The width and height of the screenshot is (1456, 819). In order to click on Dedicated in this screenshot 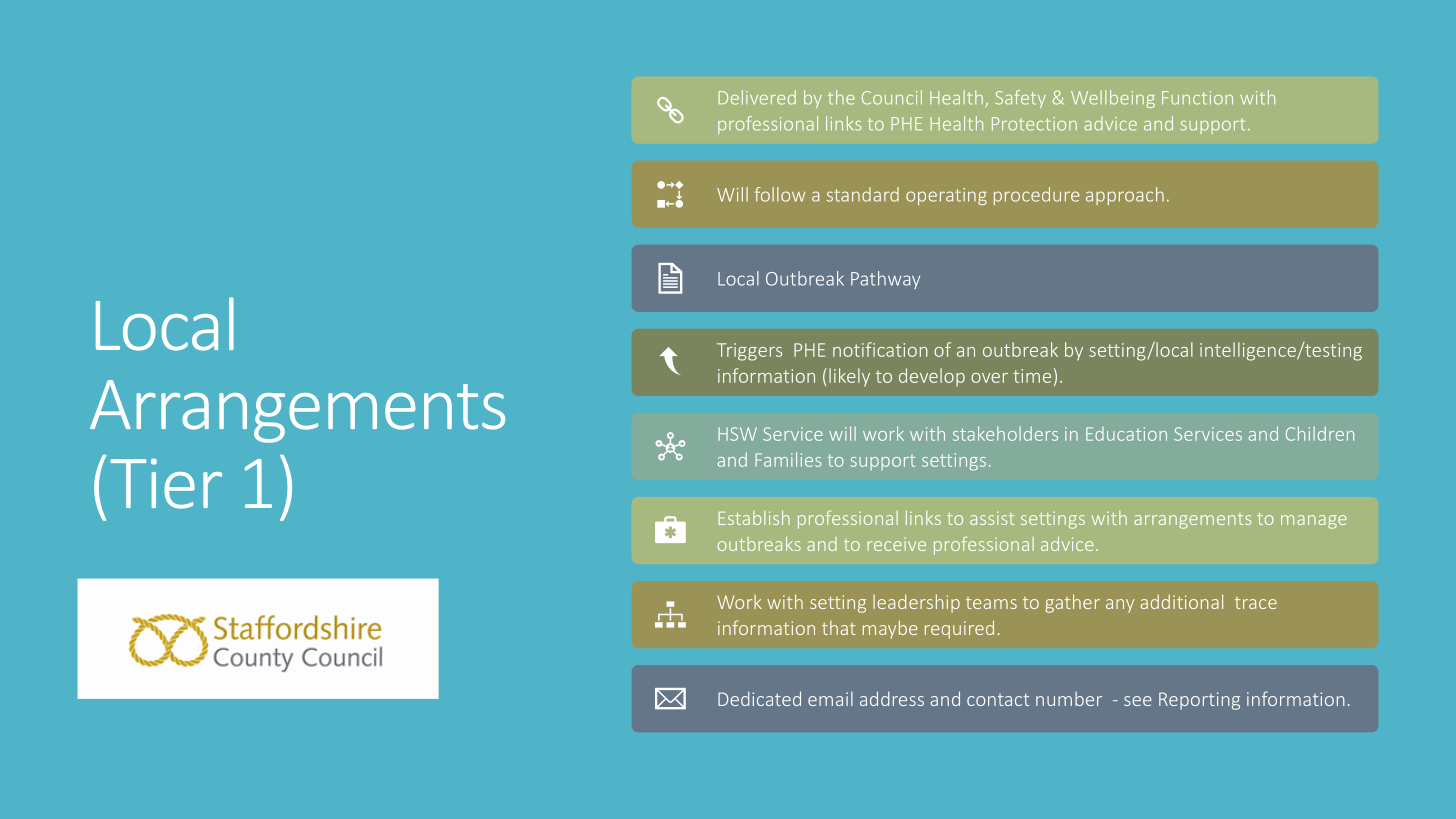, I will do `click(759, 698)`.
